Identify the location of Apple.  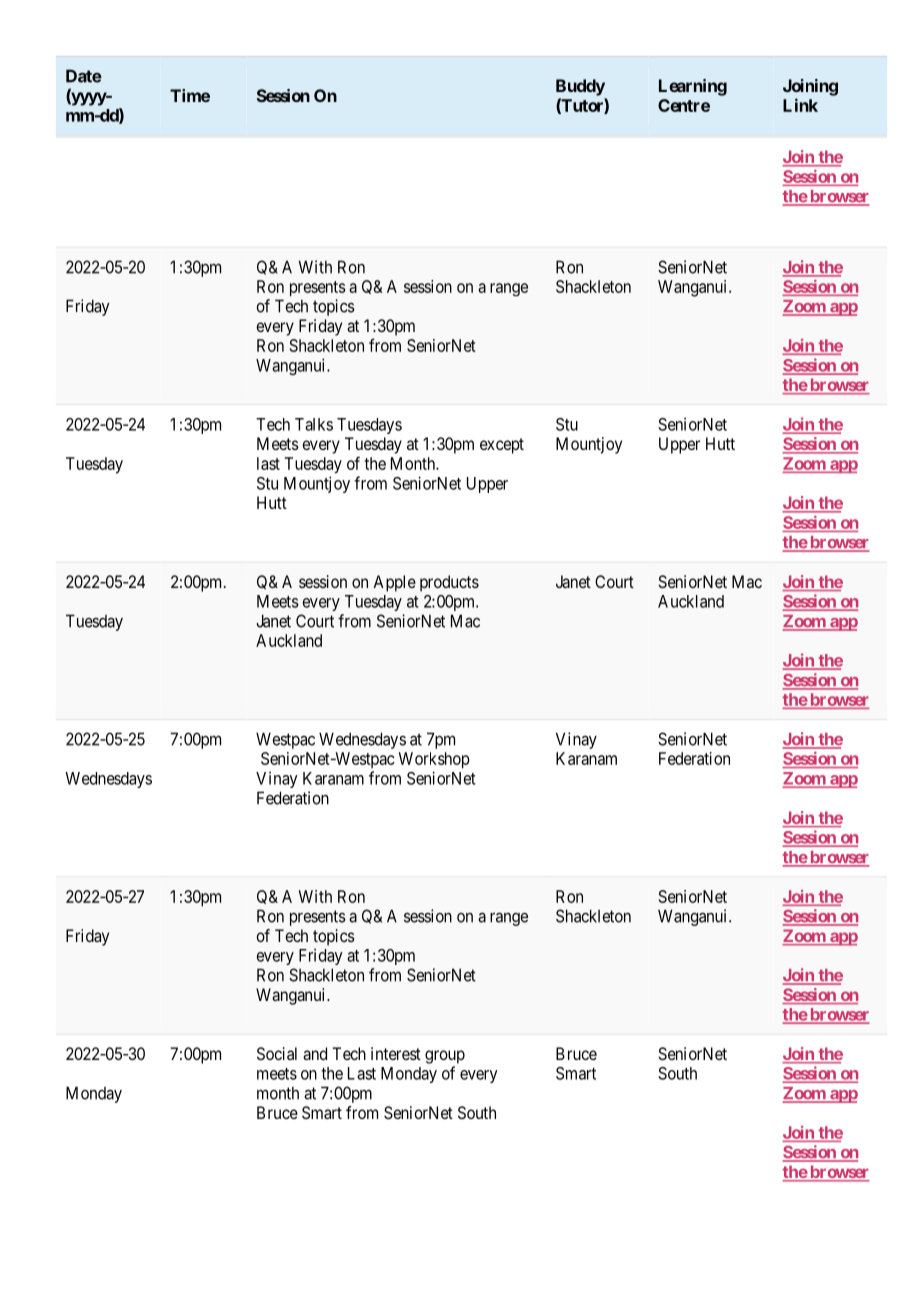
(394, 583).
